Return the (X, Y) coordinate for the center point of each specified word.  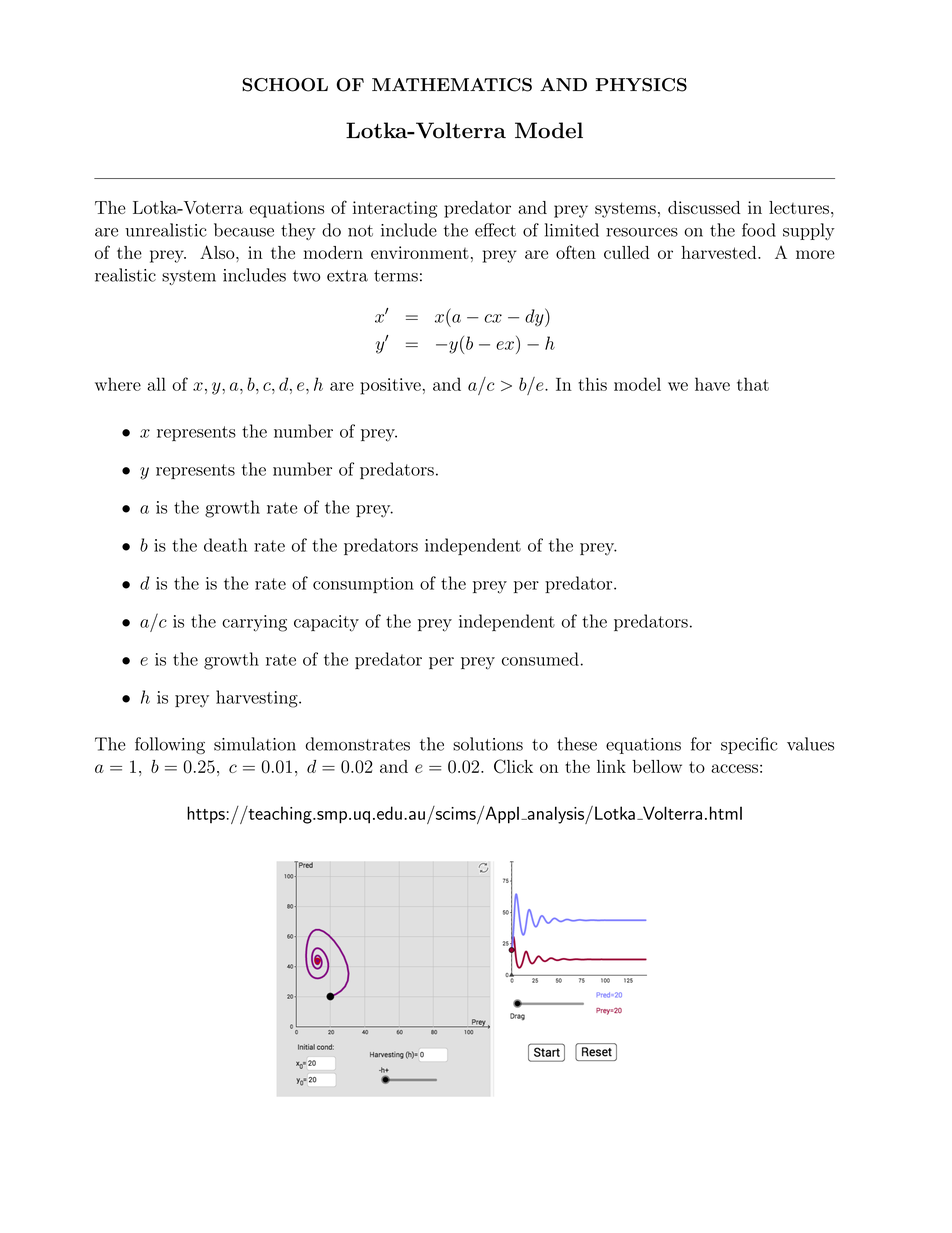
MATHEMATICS (452, 85)
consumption (363, 585)
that (753, 384)
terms (396, 276)
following (170, 745)
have (712, 384)
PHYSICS (641, 85)
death (225, 545)
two (306, 276)
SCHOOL (285, 85)
